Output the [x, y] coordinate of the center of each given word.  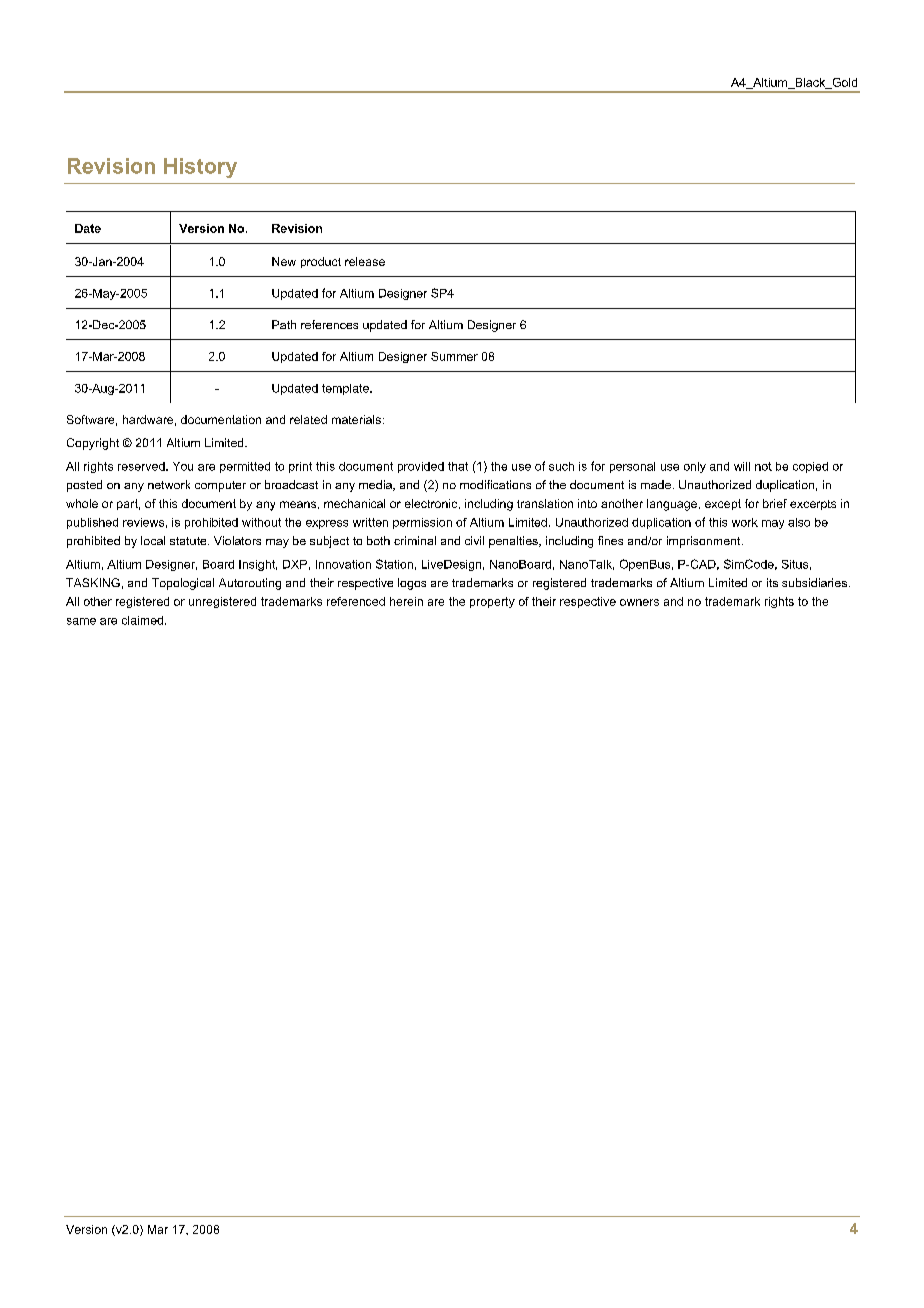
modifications [495, 484]
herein [406, 601]
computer [220, 486]
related [308, 419]
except [723, 504]
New [284, 261]
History [200, 168]
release [365, 261]
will [742, 466]
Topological [183, 584]
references [329, 324]
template [346, 389]
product [321, 262]
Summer [454, 356]
